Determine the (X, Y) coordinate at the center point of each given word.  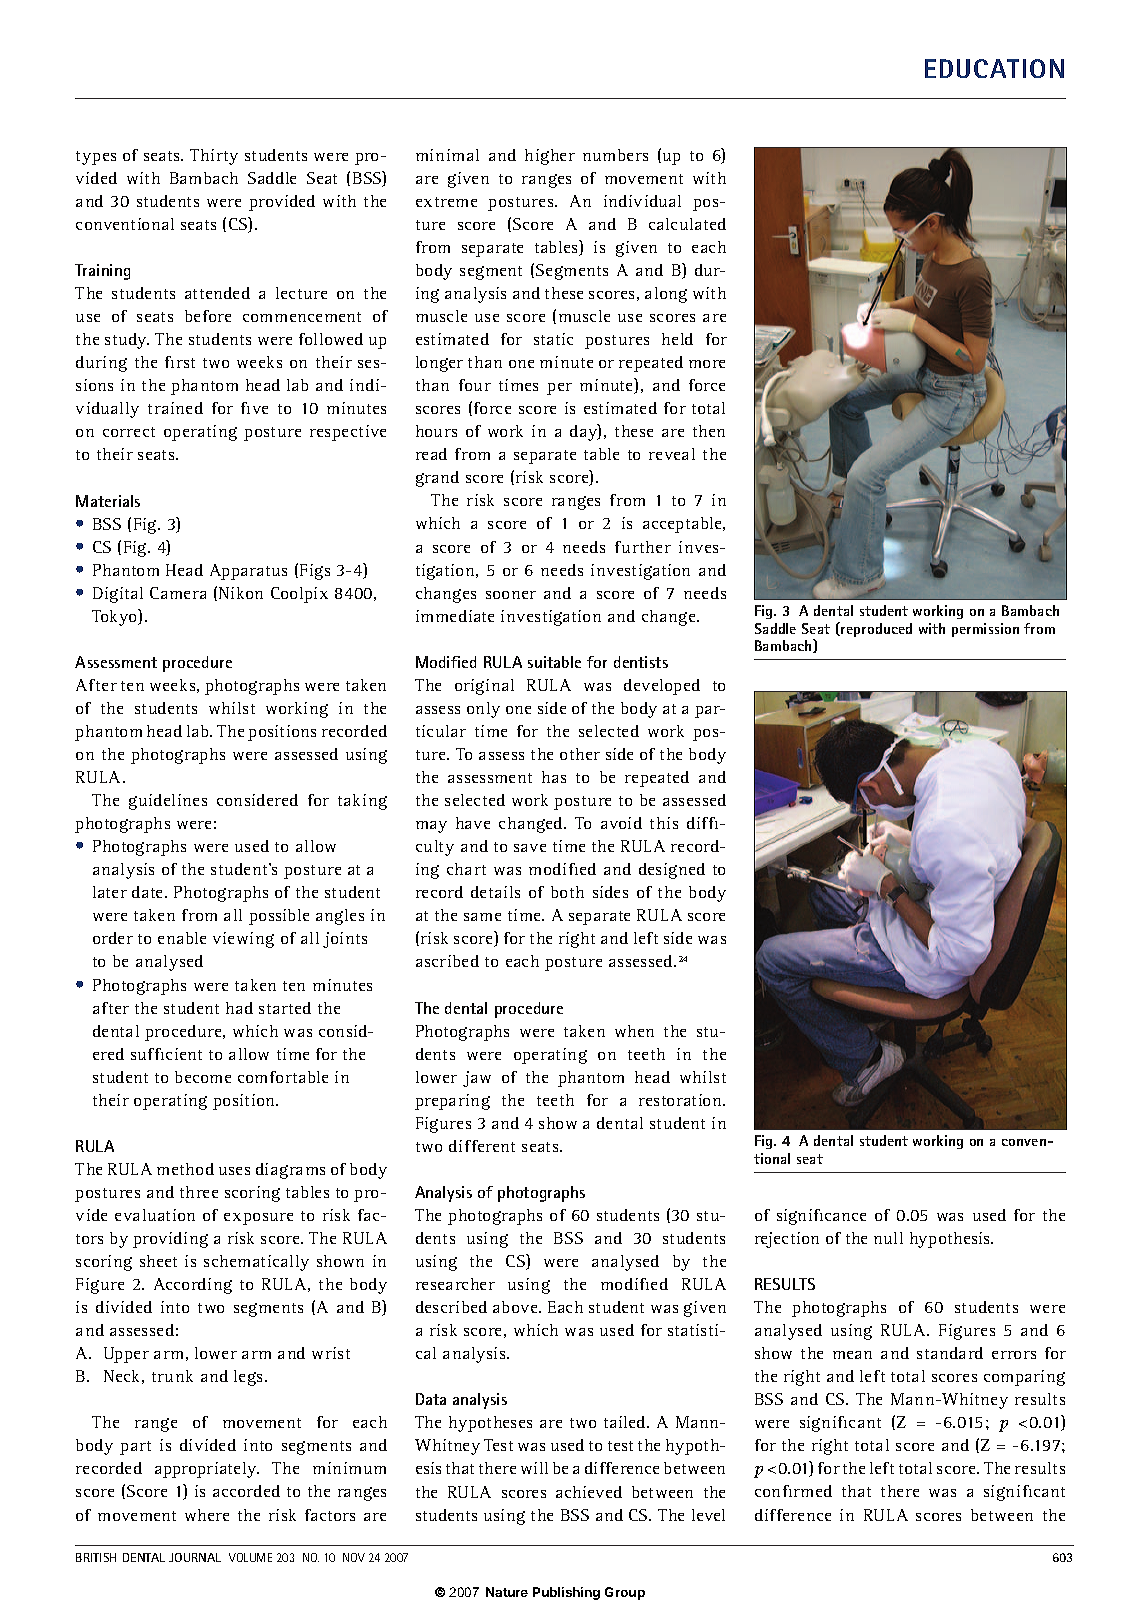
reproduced (875, 629)
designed (672, 871)
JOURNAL (195, 1557)
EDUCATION (994, 68)
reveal (672, 454)
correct (129, 432)
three (199, 1192)
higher (550, 157)
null (888, 1238)
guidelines (168, 802)
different (482, 1146)
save (530, 848)
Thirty (214, 157)
